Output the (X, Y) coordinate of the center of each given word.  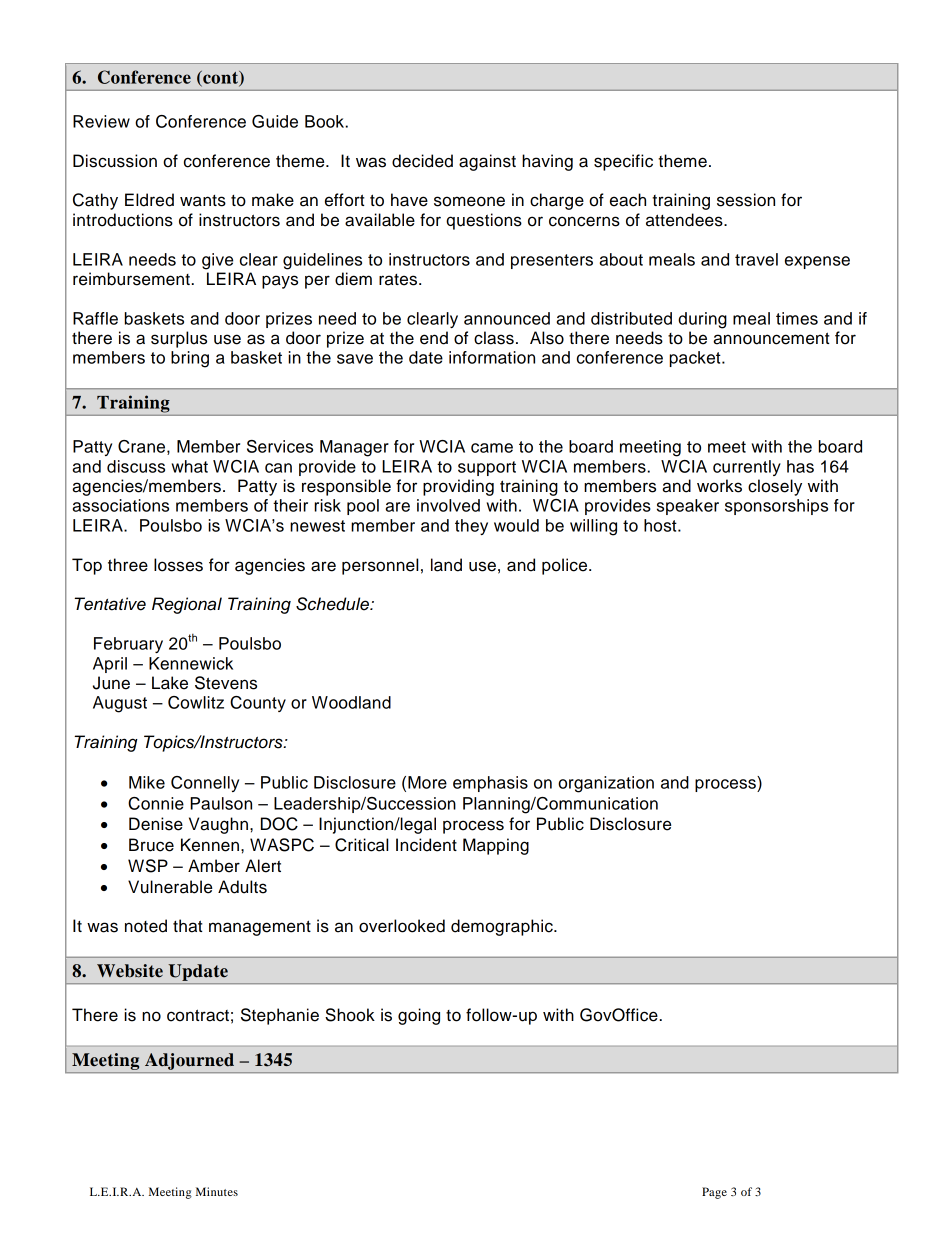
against (487, 162)
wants (203, 201)
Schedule (334, 604)
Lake (170, 683)
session (746, 200)
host (661, 525)
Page (714, 1193)
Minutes (217, 1191)
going (419, 1016)
